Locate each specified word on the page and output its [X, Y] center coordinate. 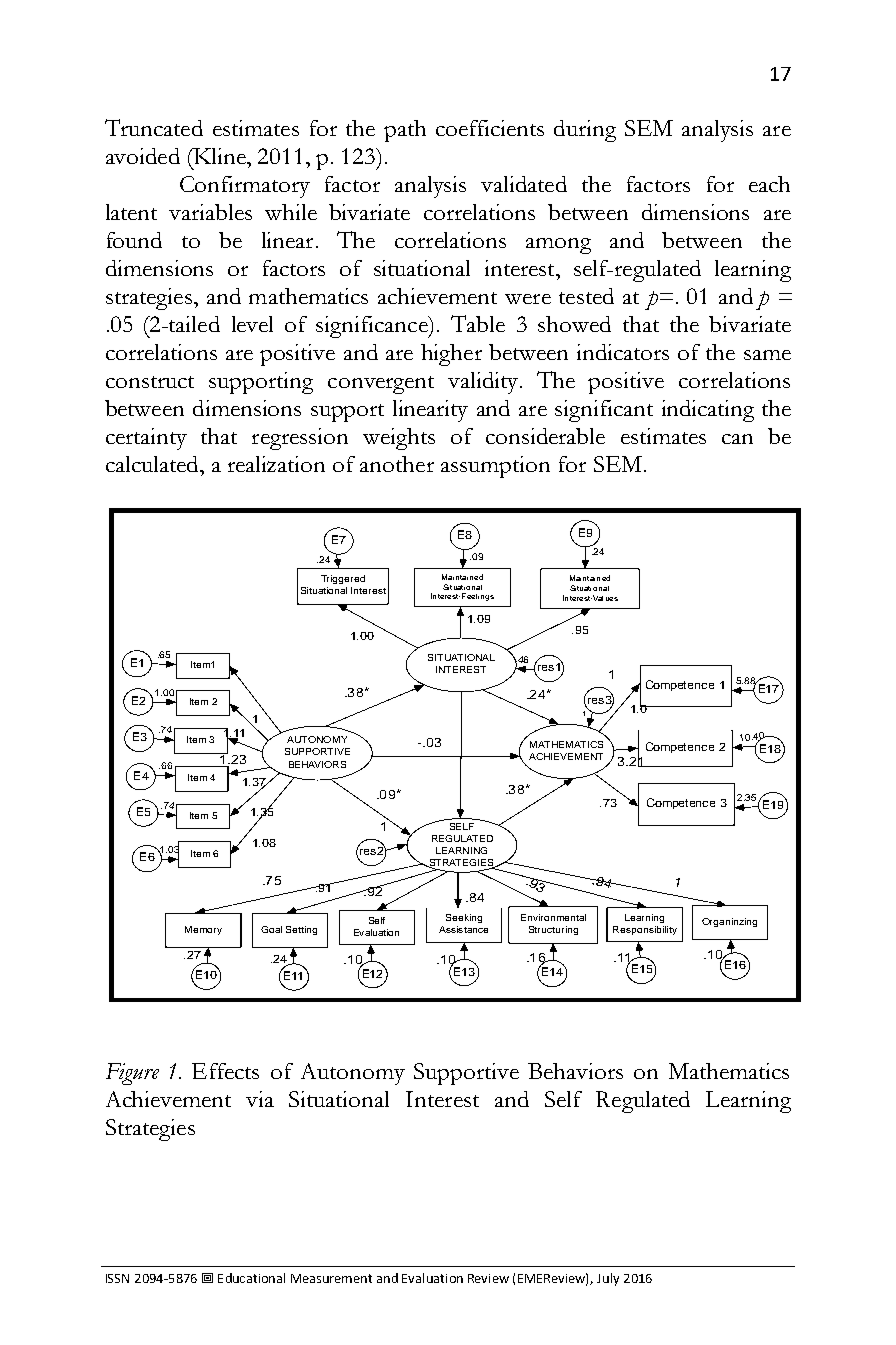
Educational [251, 1278]
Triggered [343, 579]
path [405, 131]
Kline [220, 156]
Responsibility [645, 930]
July [608, 1279]
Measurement [331, 1278]
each [769, 184]
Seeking [464, 918]
